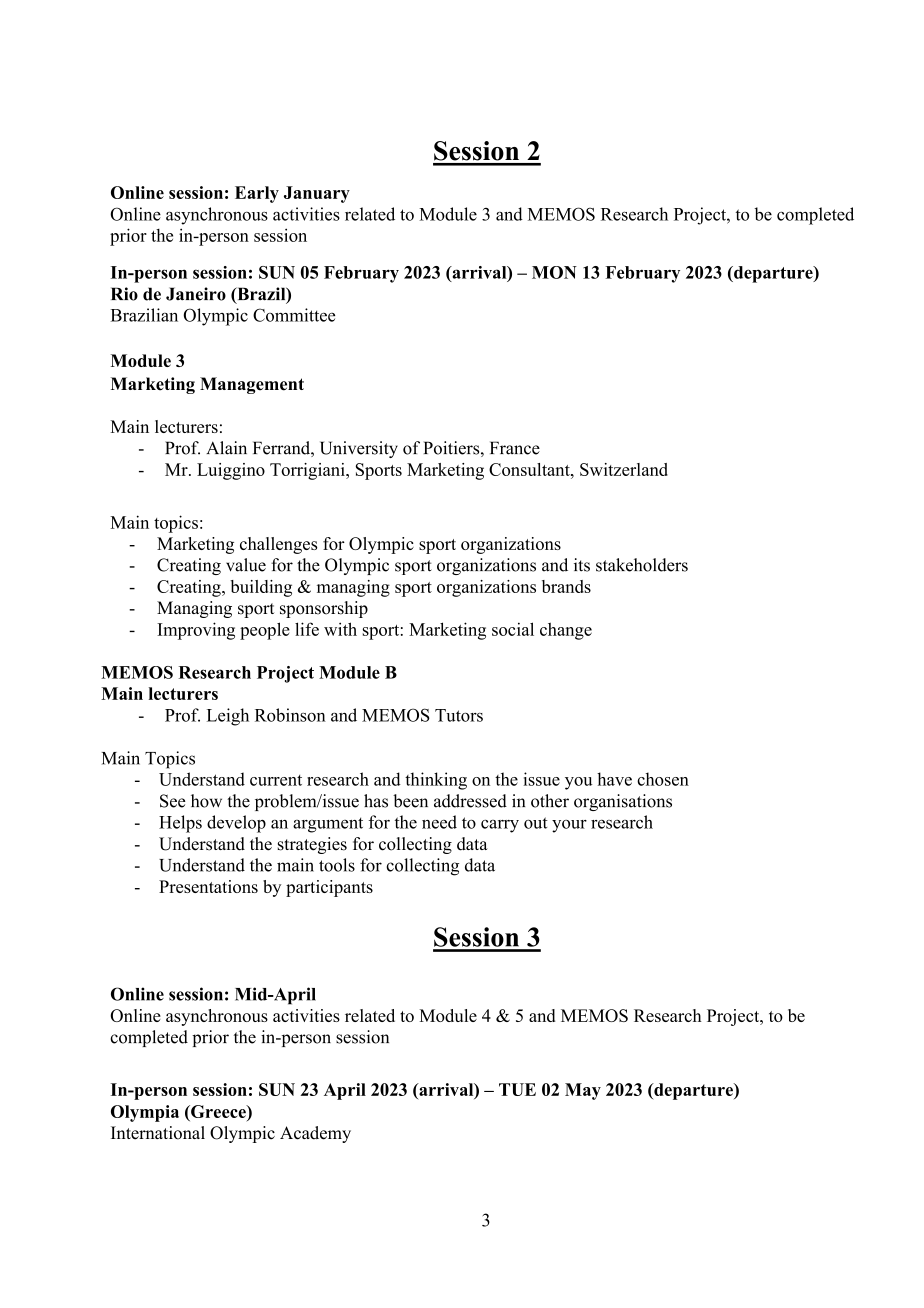 Image resolution: width=924 pixels, height=1308 pixels. What do you see at coordinates (566, 631) in the image?
I see `change` at bounding box center [566, 631].
